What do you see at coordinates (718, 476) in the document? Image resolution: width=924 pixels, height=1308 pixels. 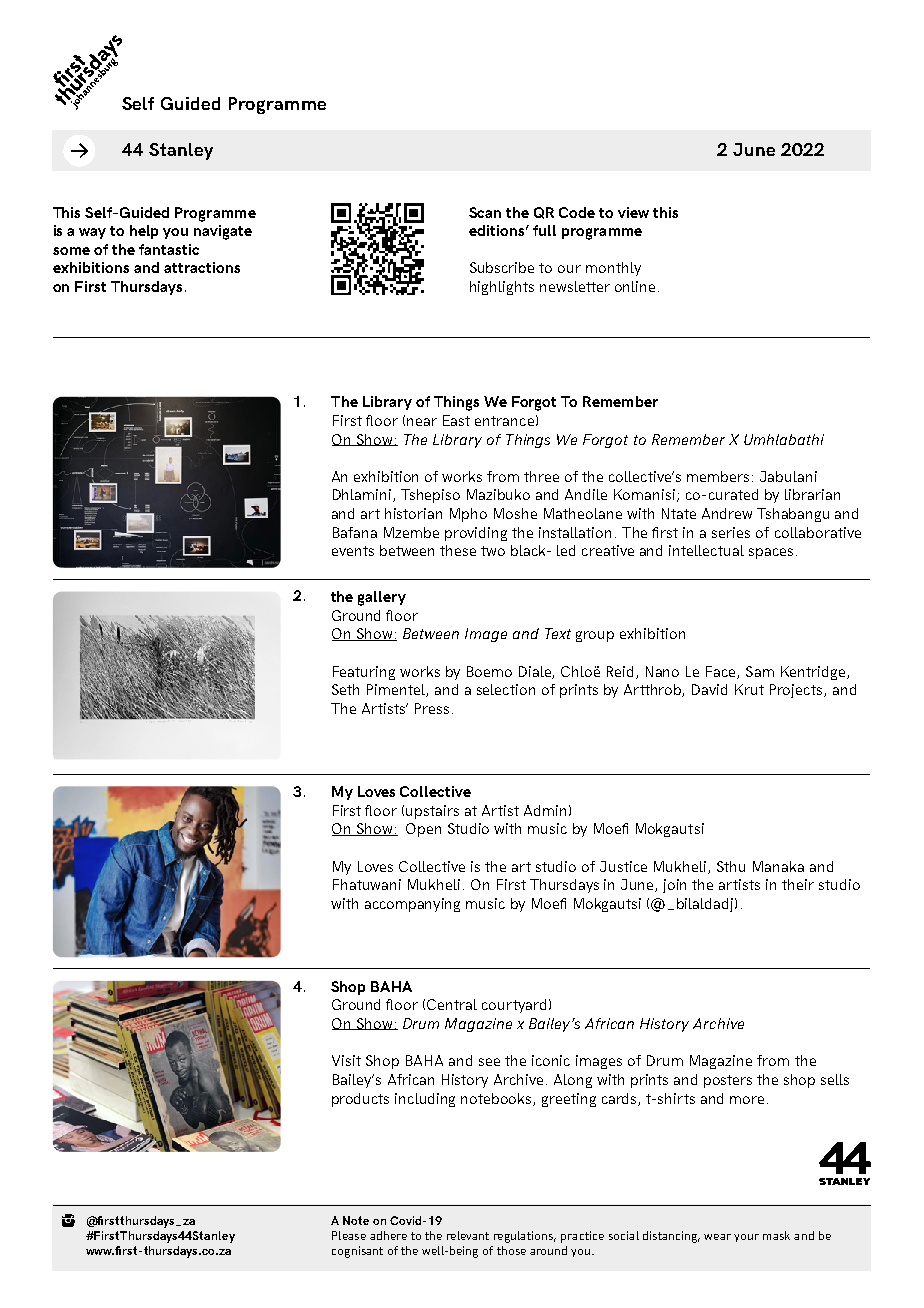 I see `members` at bounding box center [718, 476].
